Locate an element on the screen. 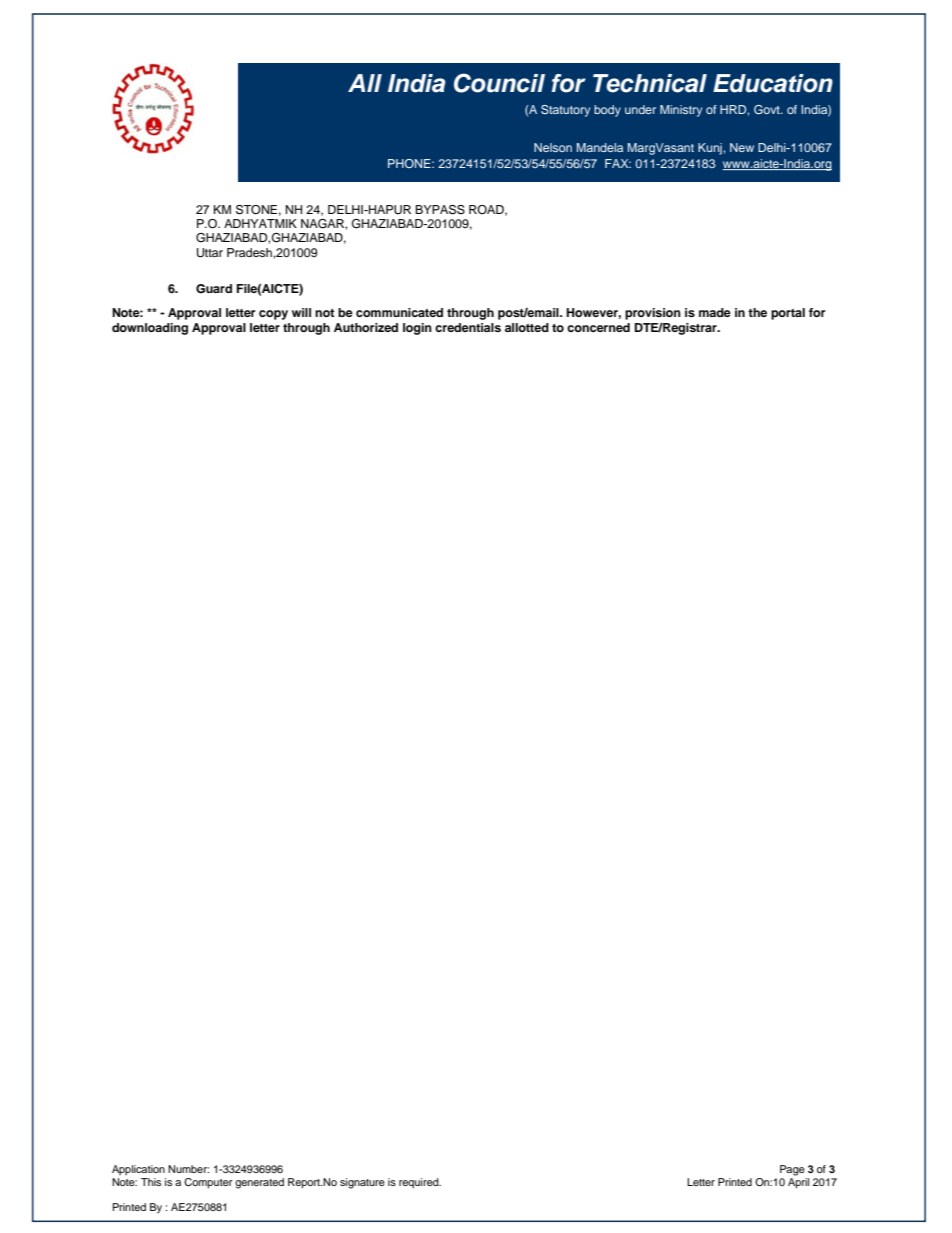  downloading is located at coordinates (150, 329).
